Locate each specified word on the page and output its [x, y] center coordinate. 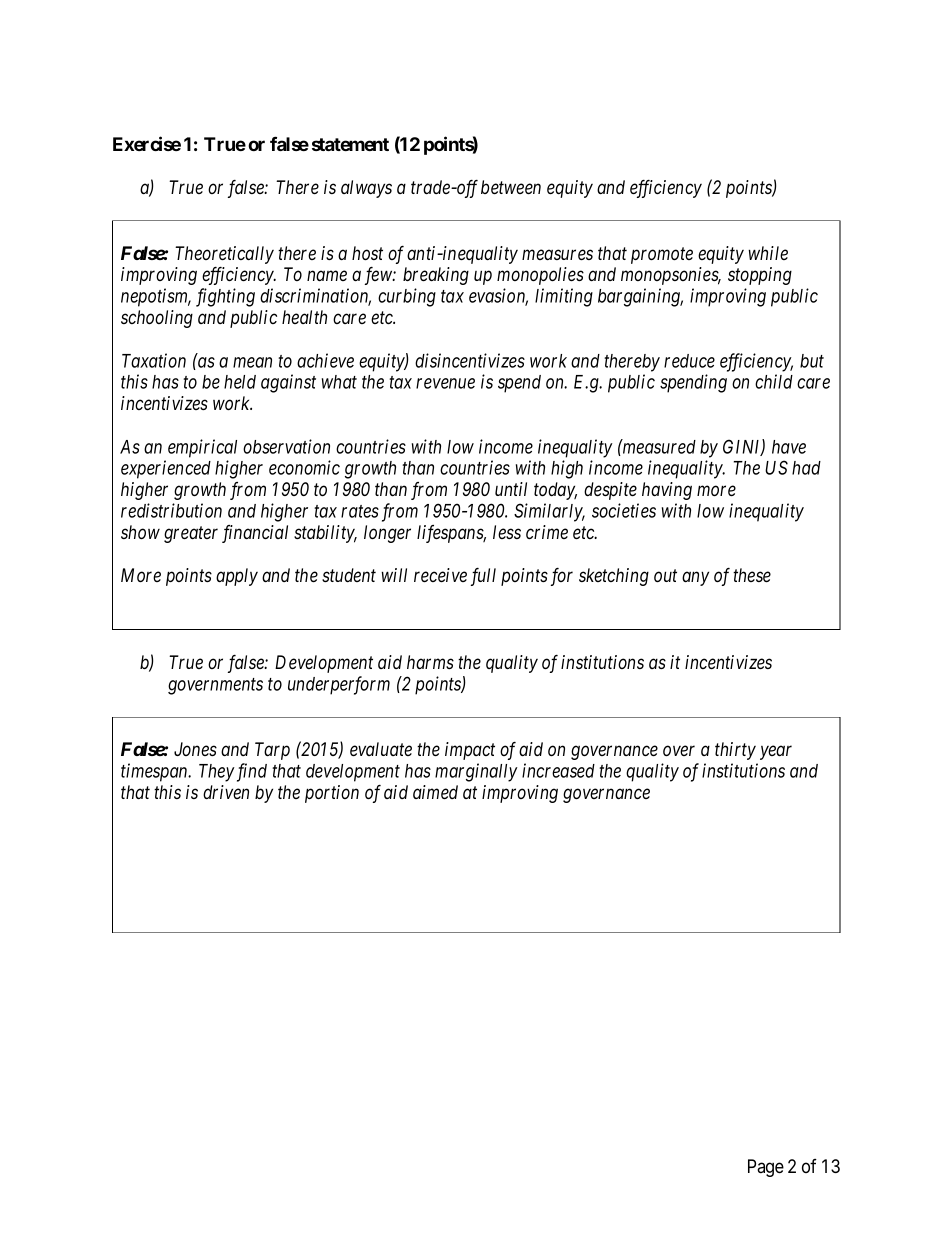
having [667, 491]
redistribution [171, 510]
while [768, 253]
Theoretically [224, 255]
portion [332, 794]
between [511, 187]
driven [226, 792]
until [511, 489]
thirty [735, 751]
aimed [435, 792]
